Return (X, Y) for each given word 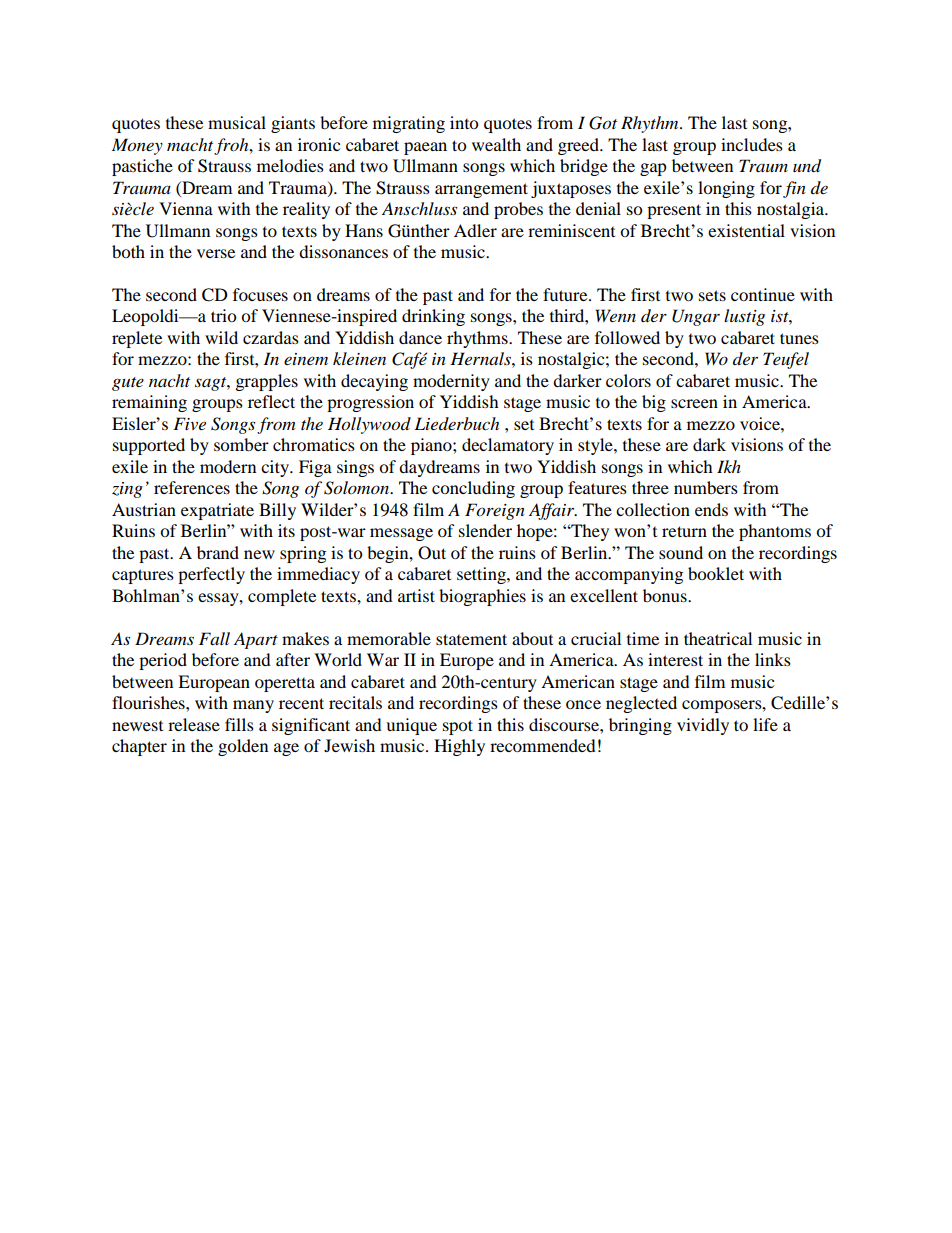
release (194, 724)
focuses (260, 294)
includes (752, 144)
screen (694, 403)
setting (482, 575)
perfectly (211, 575)
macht (190, 144)
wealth (496, 144)
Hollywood (369, 425)
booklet (716, 573)
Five (189, 423)
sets (712, 295)
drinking (433, 317)
